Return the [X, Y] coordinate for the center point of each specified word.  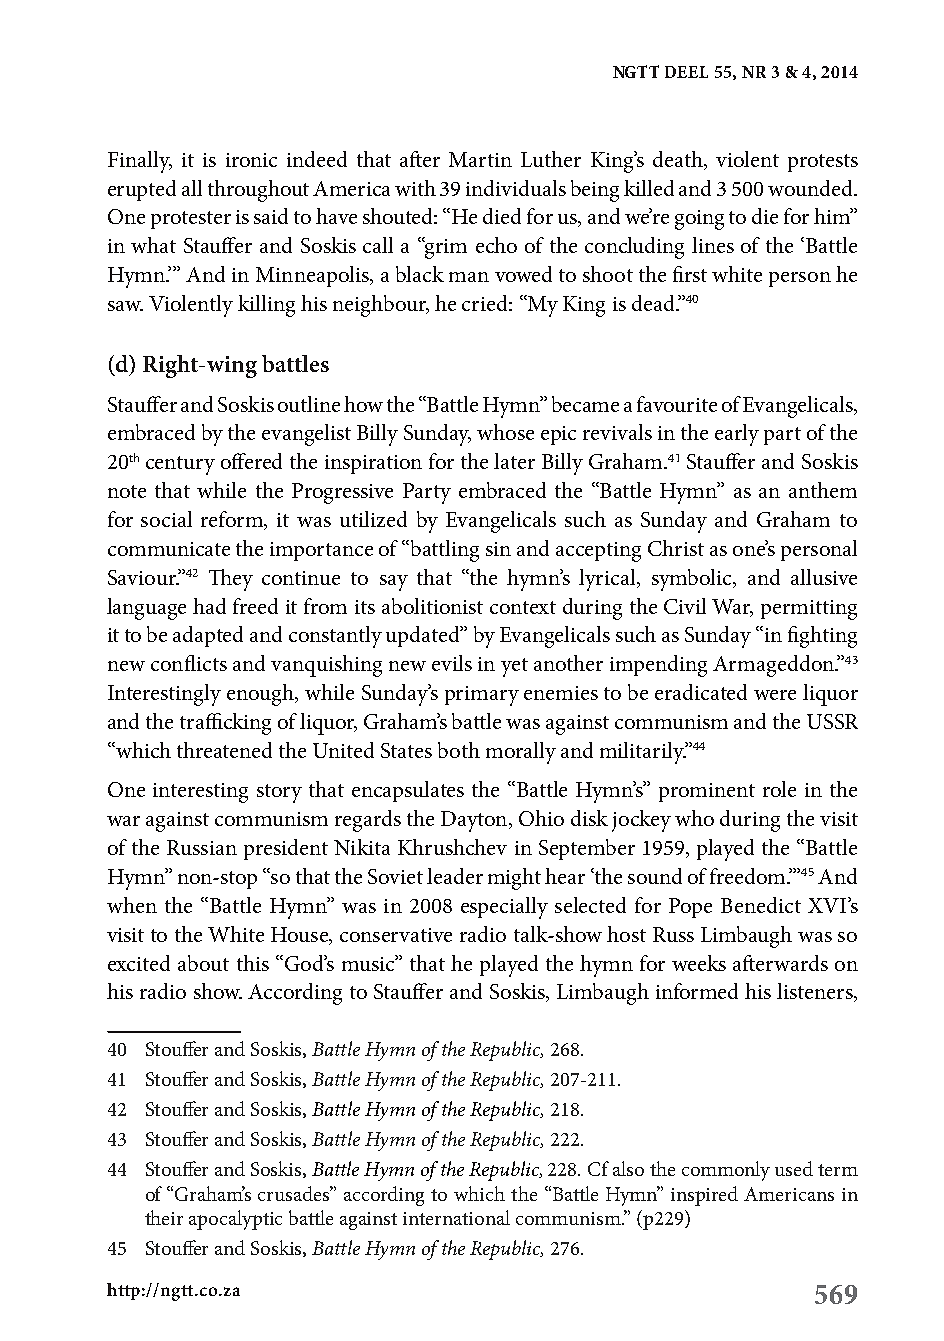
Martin [480, 159]
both [459, 750]
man [469, 277]
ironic [251, 160]
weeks [699, 963]
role [779, 789]
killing [266, 306]
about [203, 963]
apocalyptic [235, 1220]
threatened [224, 750]
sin [498, 549]
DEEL [686, 72]
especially [504, 908]
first [690, 274]
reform [233, 520]
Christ [676, 548]
